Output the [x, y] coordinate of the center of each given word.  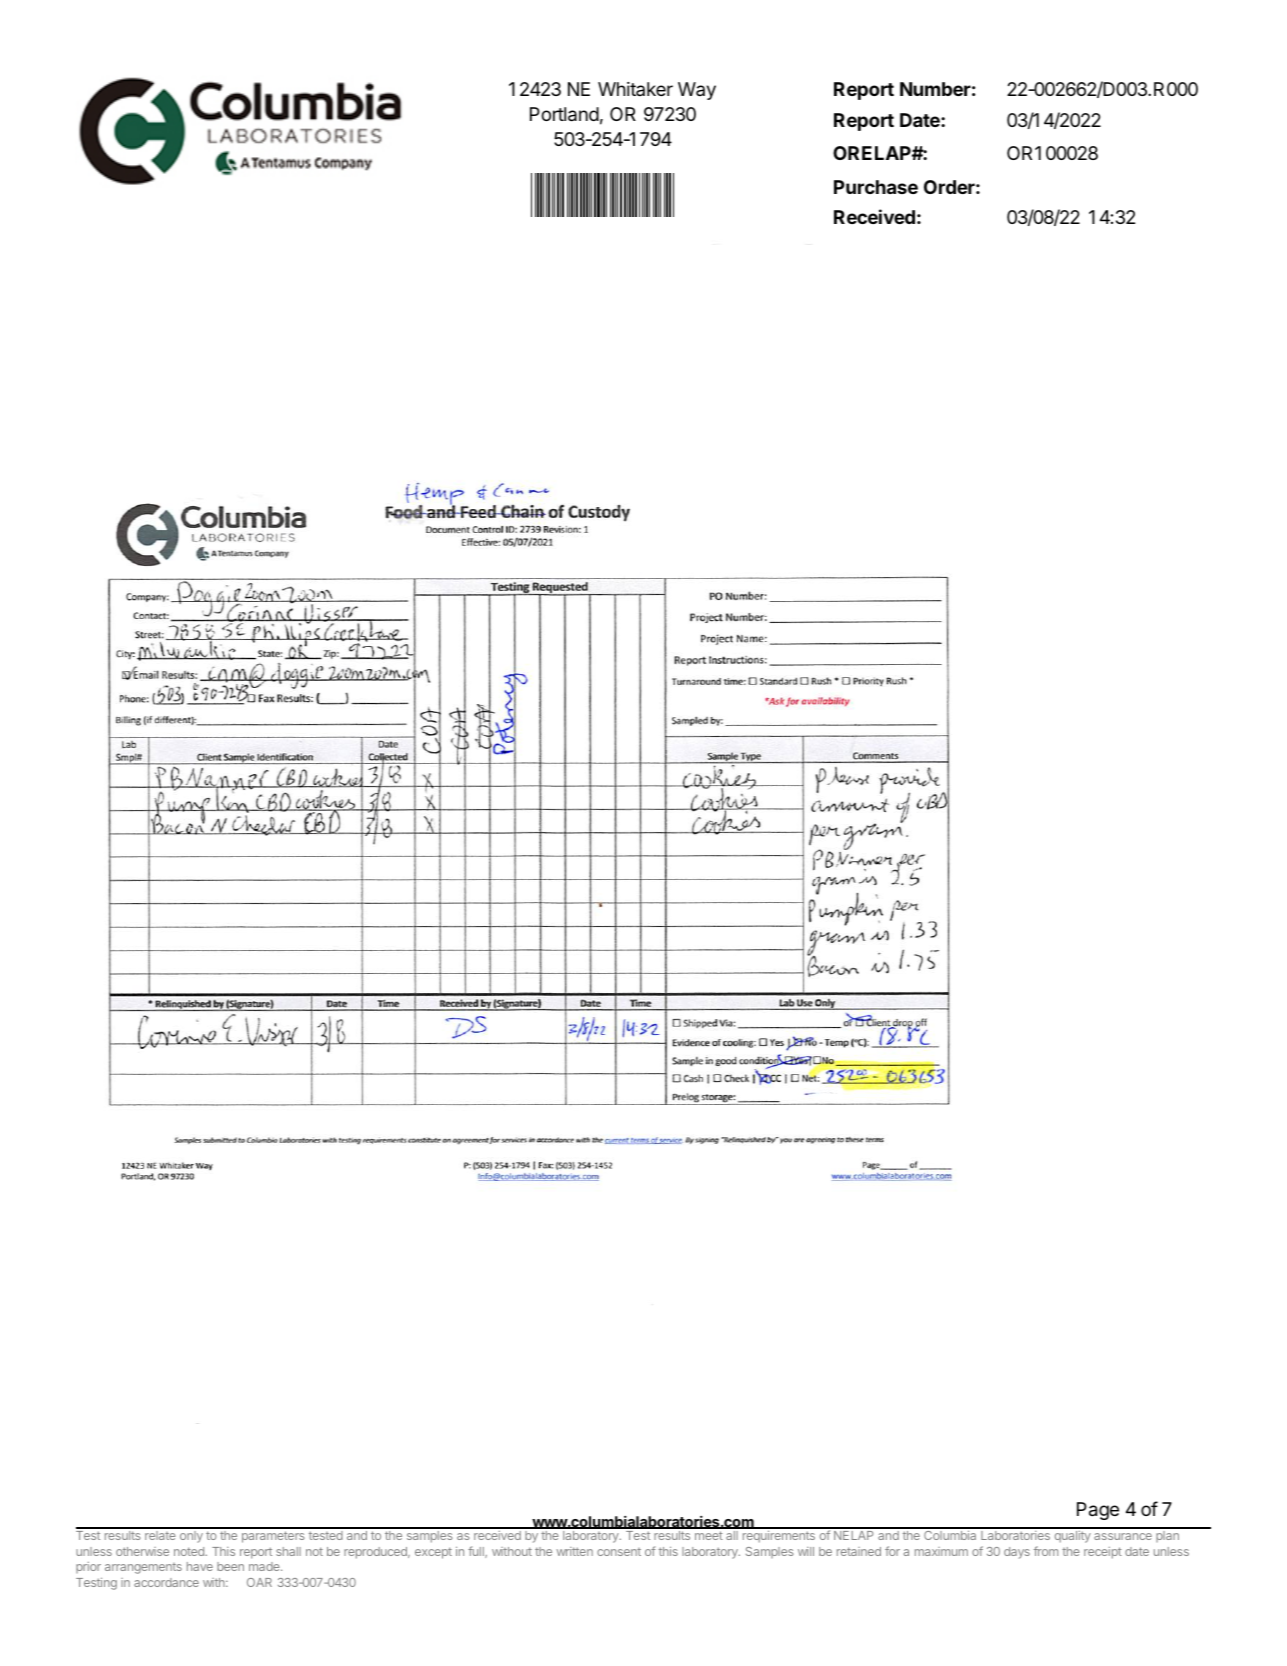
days [1017, 1553]
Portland [564, 114]
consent [619, 1552]
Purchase [876, 187]
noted [189, 1551]
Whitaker [635, 89]
